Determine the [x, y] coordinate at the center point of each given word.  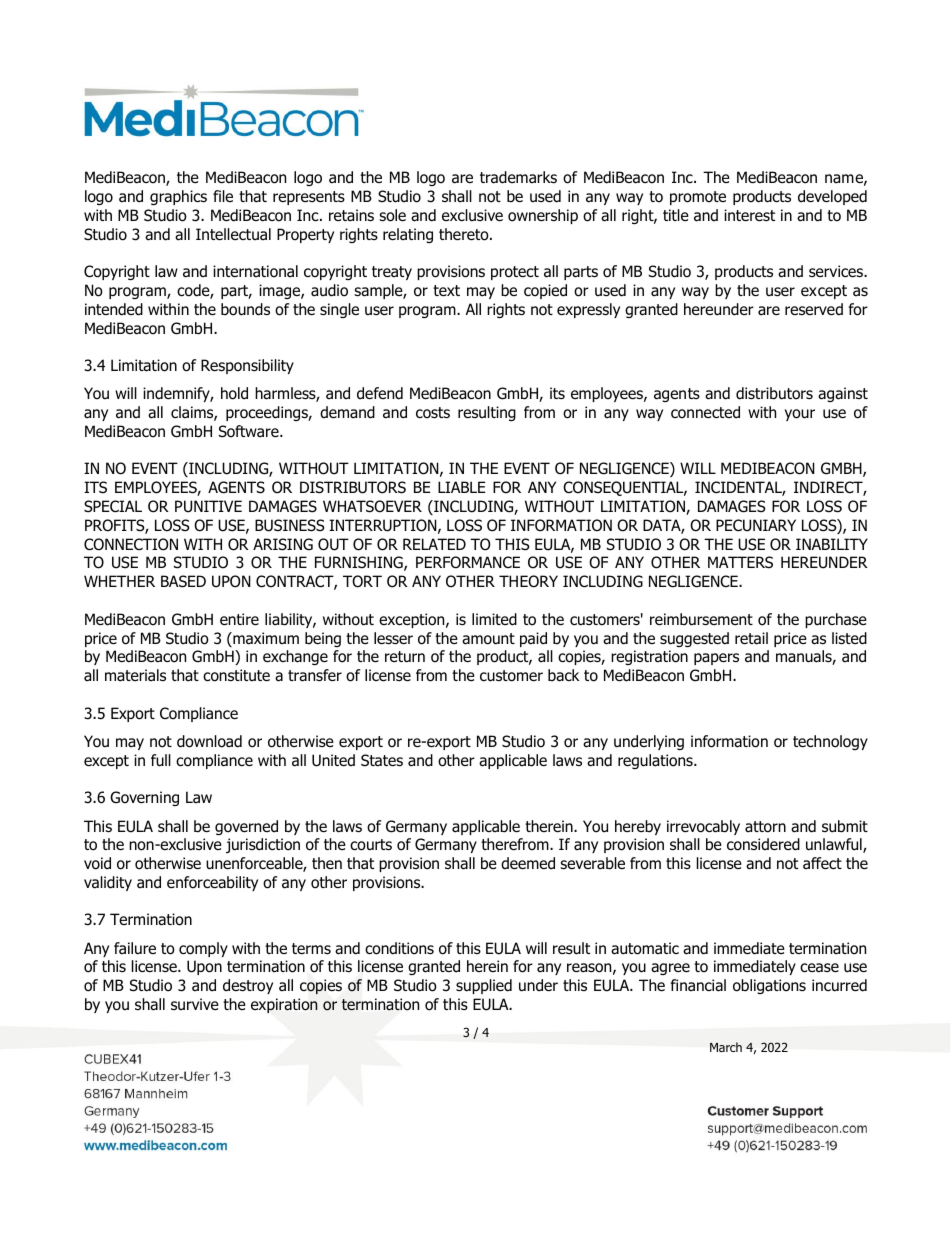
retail [751, 638]
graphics [178, 197]
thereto [465, 234]
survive [195, 1004]
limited [494, 619]
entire [239, 619]
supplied [484, 986]
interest [749, 215]
